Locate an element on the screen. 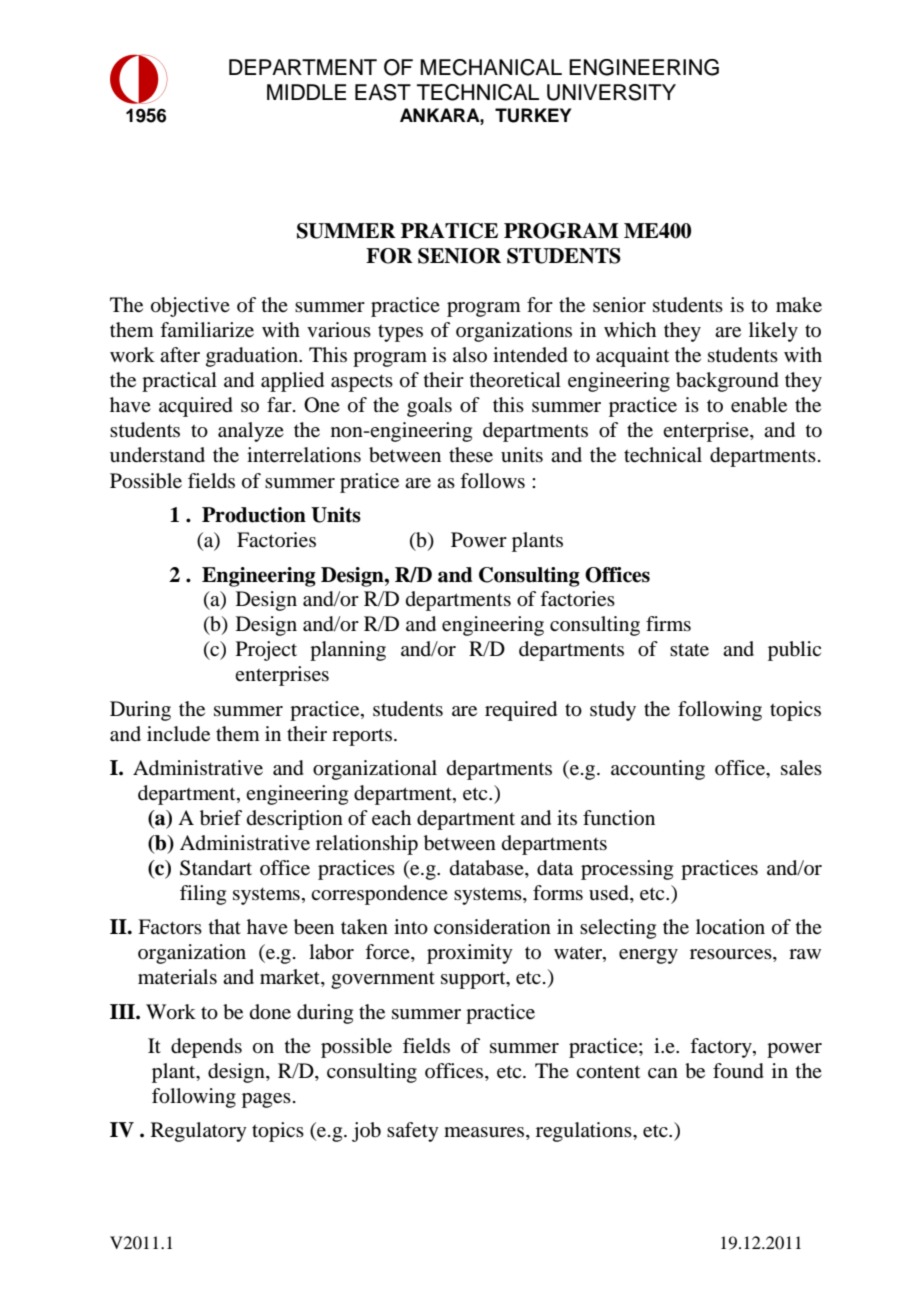  Project is located at coordinates (266, 651).
